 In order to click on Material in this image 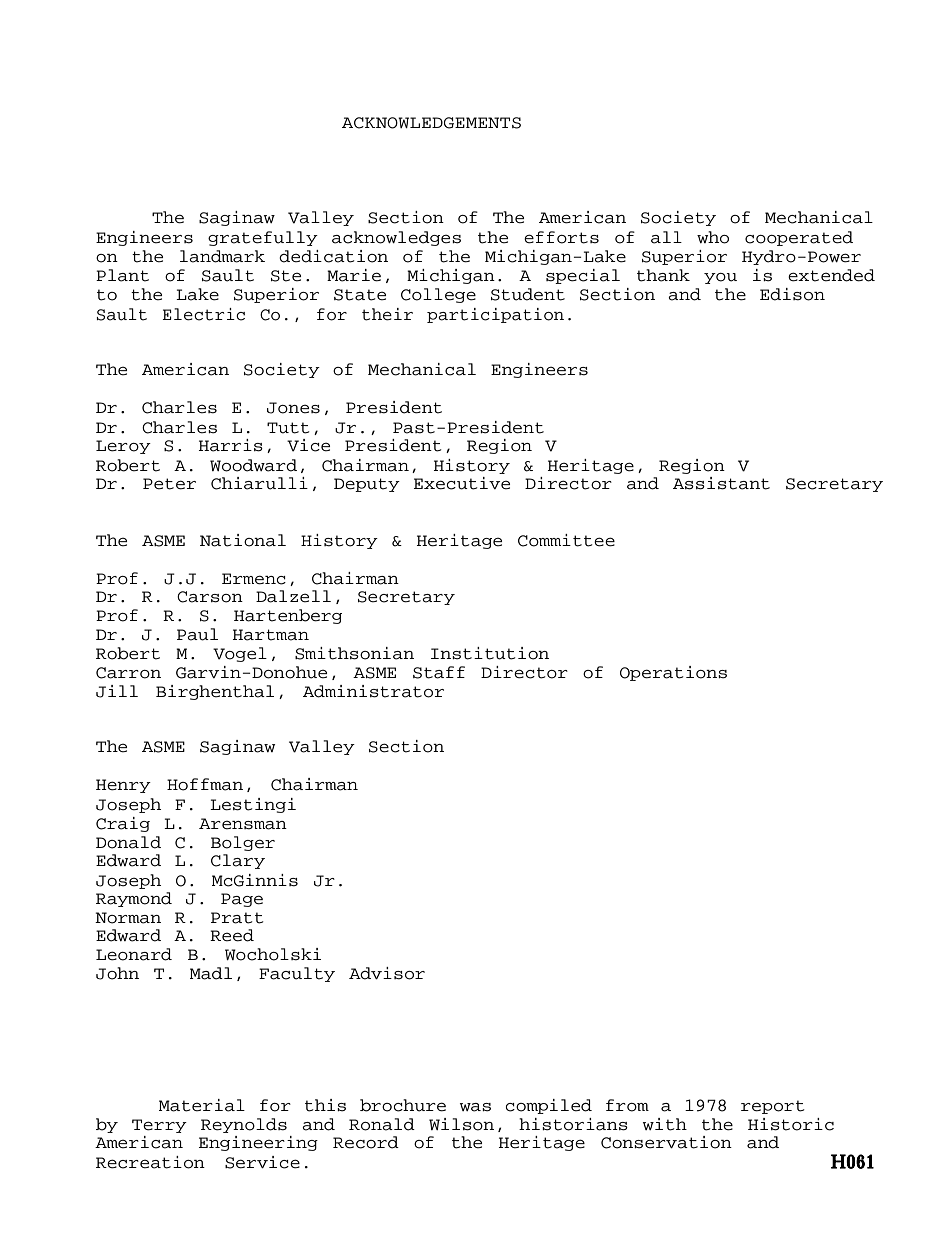, I will do `click(202, 1105)`.
